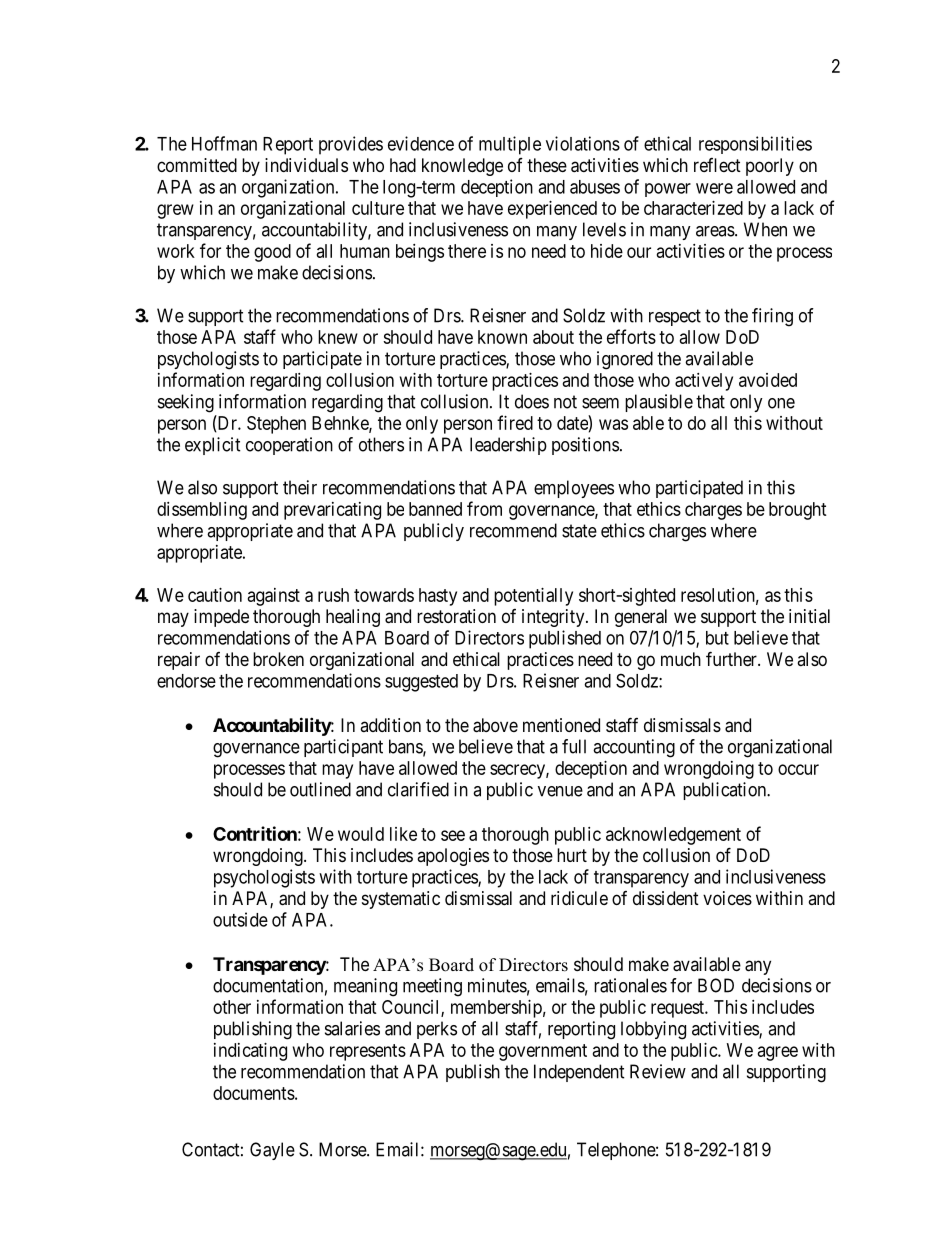 The image size is (952, 1233). I want to click on outlined, so click(320, 789).
